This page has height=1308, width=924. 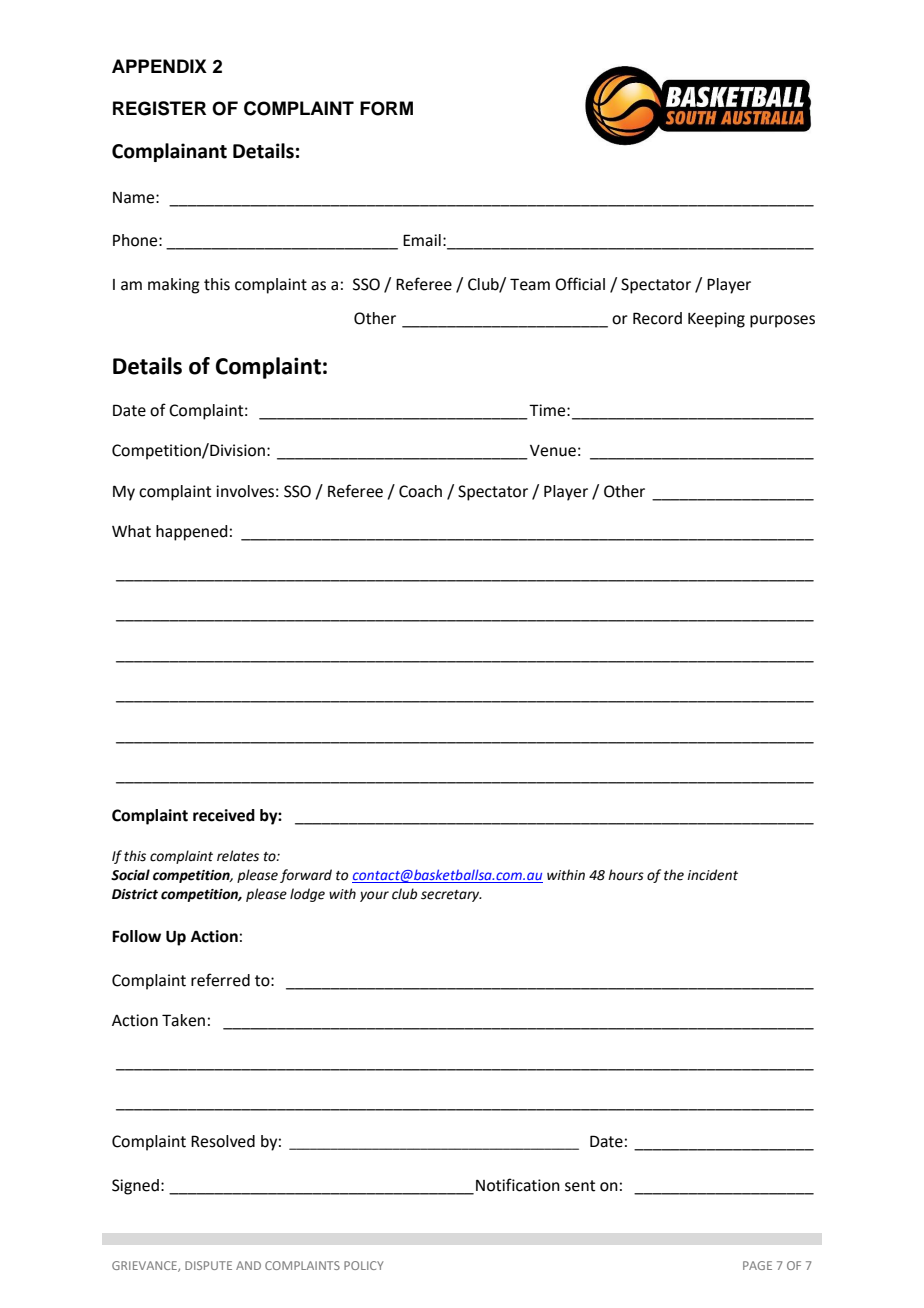 What do you see at coordinates (712, 875) in the page?
I see `incident` at bounding box center [712, 875].
